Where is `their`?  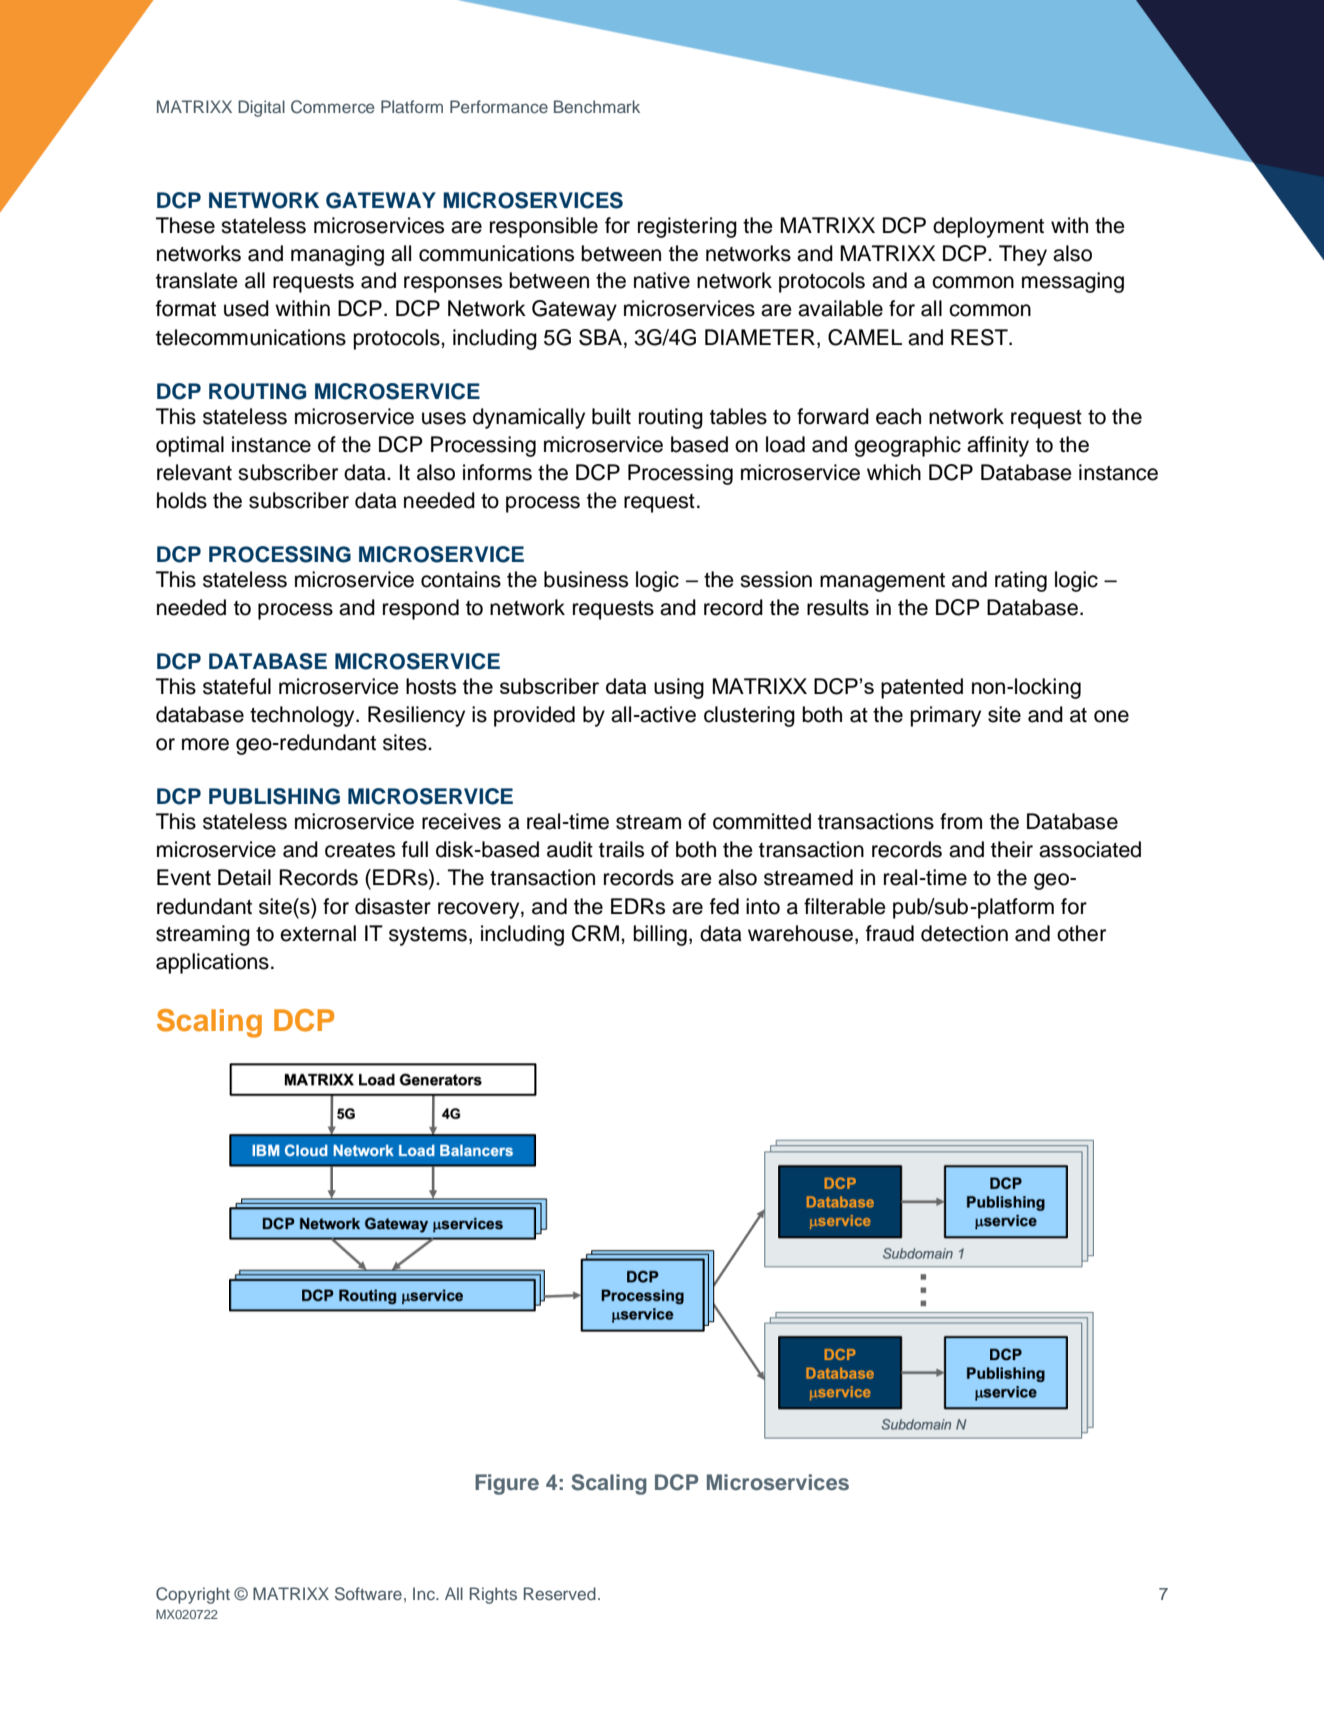
their is located at coordinates (1012, 849).
